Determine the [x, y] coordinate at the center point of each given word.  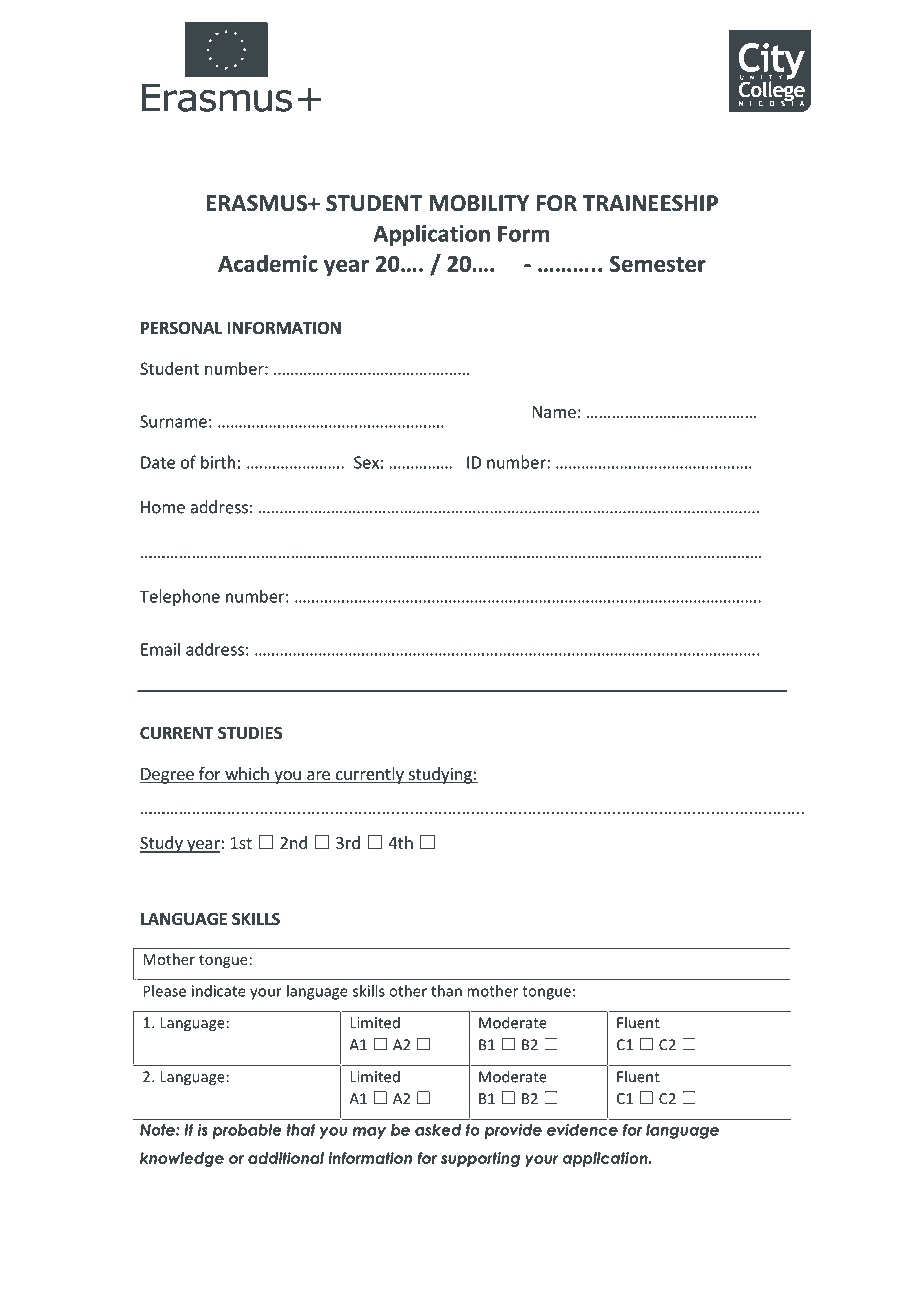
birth [218, 462]
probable [247, 1131]
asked [438, 1130]
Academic [268, 263]
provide [513, 1131]
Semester [658, 264]
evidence [582, 1130]
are [318, 777]
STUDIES [250, 733]
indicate [219, 991]
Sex [366, 462]
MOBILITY [479, 203]
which [247, 775]
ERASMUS [258, 203]
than [446, 991]
